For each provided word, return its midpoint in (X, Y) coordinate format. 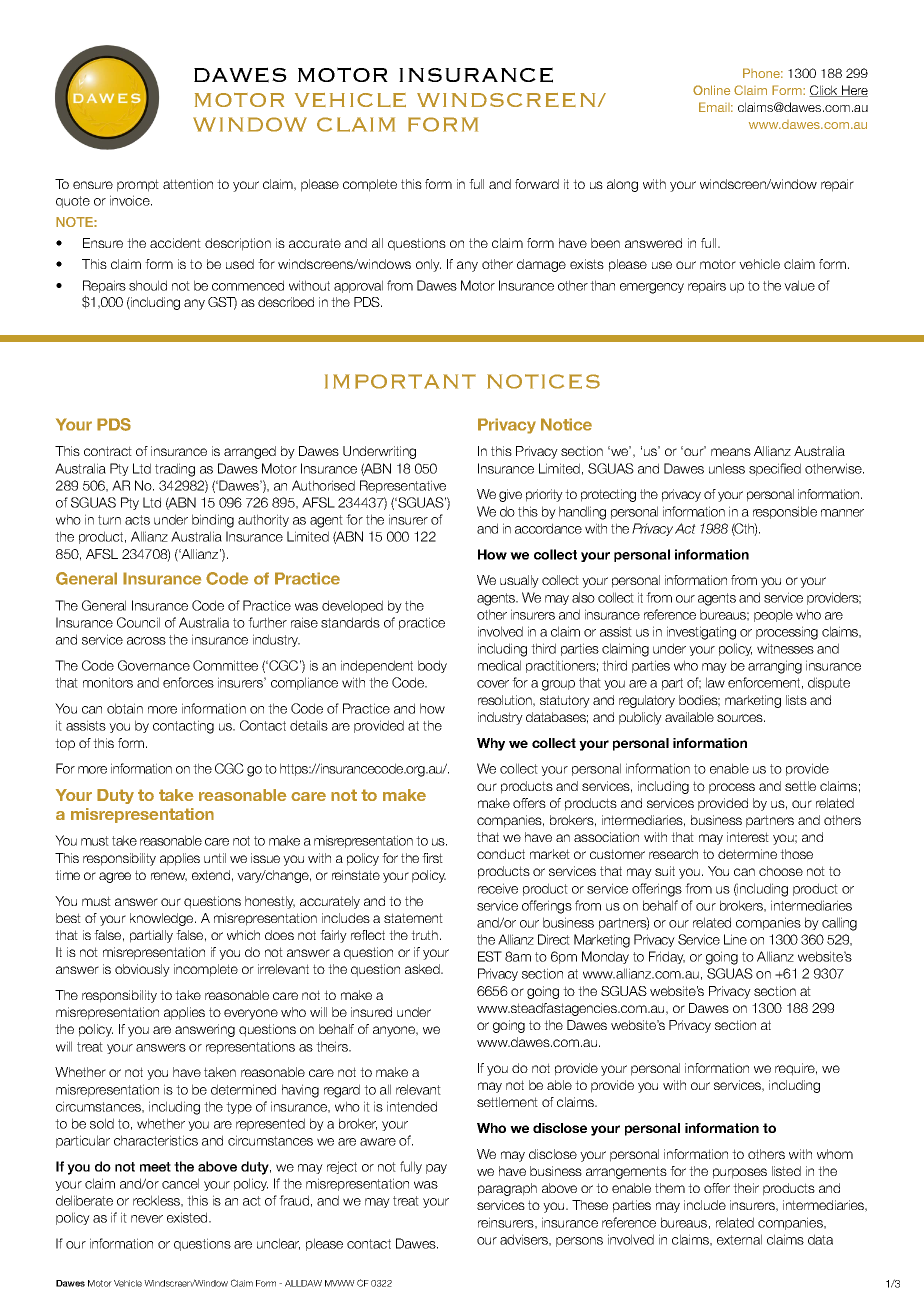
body (432, 666)
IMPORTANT (400, 381)
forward (537, 184)
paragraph (507, 1189)
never (147, 1219)
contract (108, 451)
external (739, 1239)
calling (839, 924)
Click (824, 91)
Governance (154, 665)
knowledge (163, 919)
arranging (775, 667)
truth (426, 935)
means (731, 452)
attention (188, 184)
